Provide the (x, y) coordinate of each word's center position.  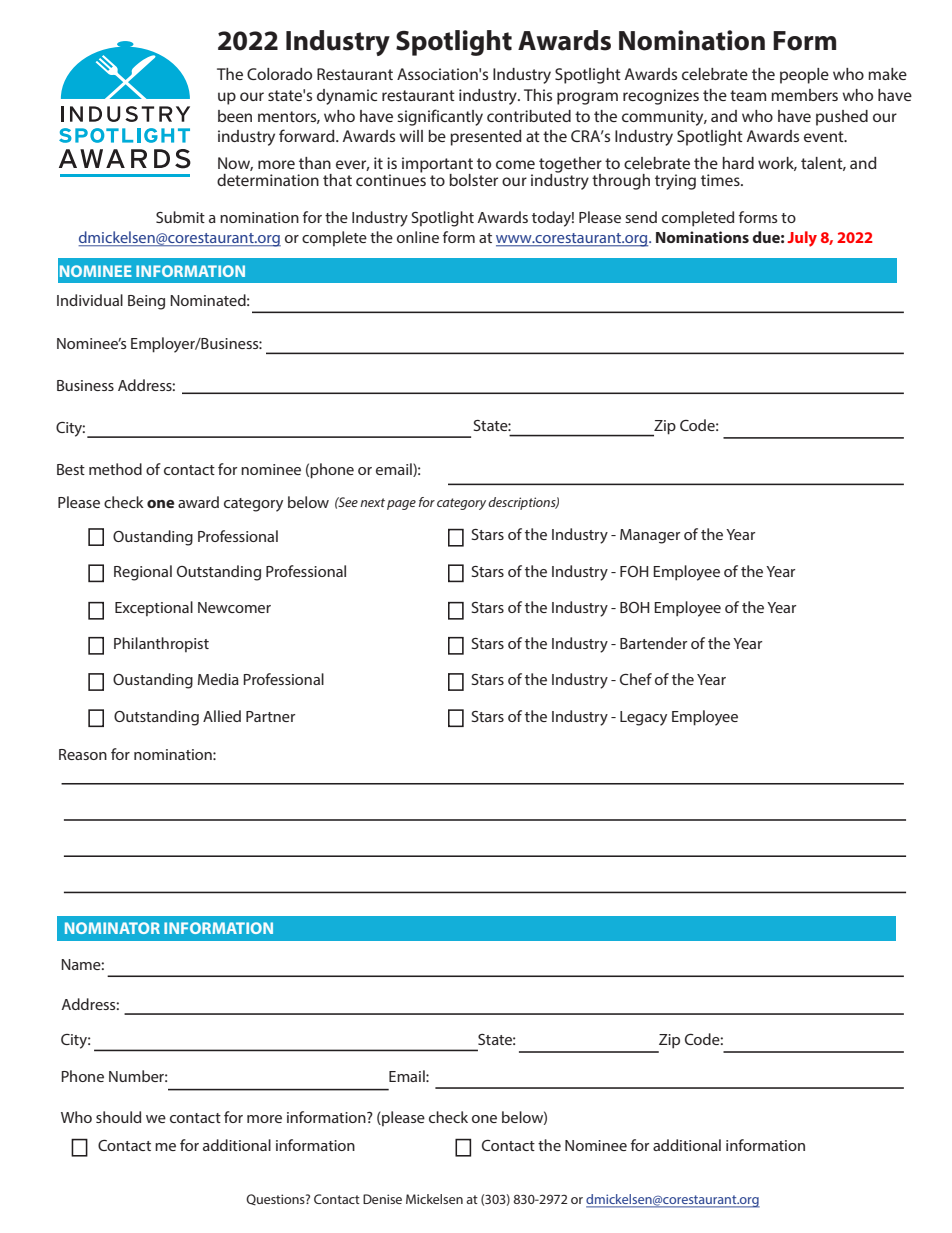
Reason (83, 754)
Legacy (643, 718)
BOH (634, 607)
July (802, 239)
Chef (636, 679)
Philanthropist (161, 644)
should (118, 1117)
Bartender (653, 643)
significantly (440, 117)
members (804, 95)
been (235, 116)
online (418, 237)
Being (146, 302)
